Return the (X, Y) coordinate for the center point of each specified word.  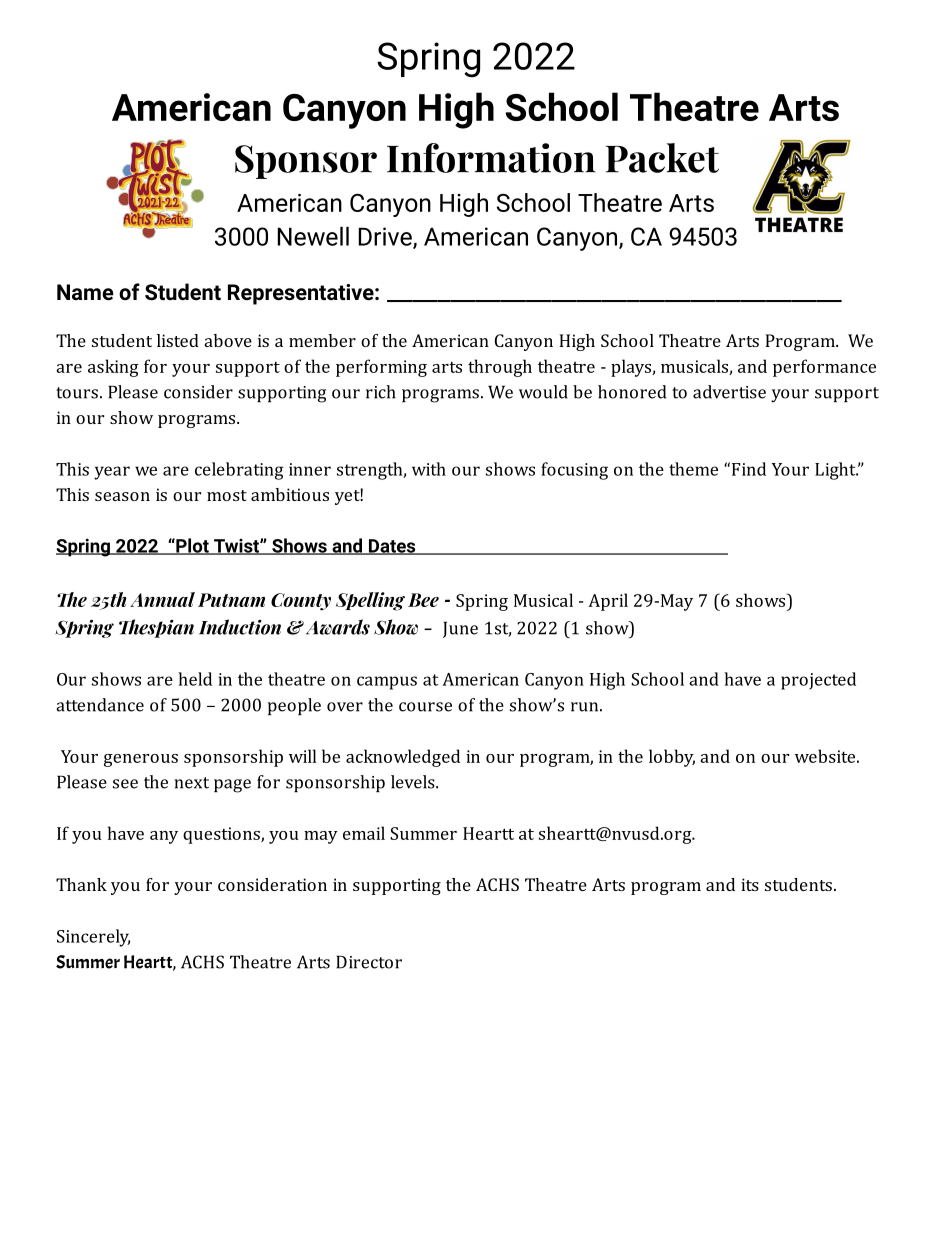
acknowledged (403, 758)
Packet (662, 158)
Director (369, 962)
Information (491, 158)
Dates (392, 547)
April (608, 602)
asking (113, 368)
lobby (672, 758)
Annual (162, 599)
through (500, 368)
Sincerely (93, 938)
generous (141, 760)
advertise (729, 392)
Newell (313, 236)
